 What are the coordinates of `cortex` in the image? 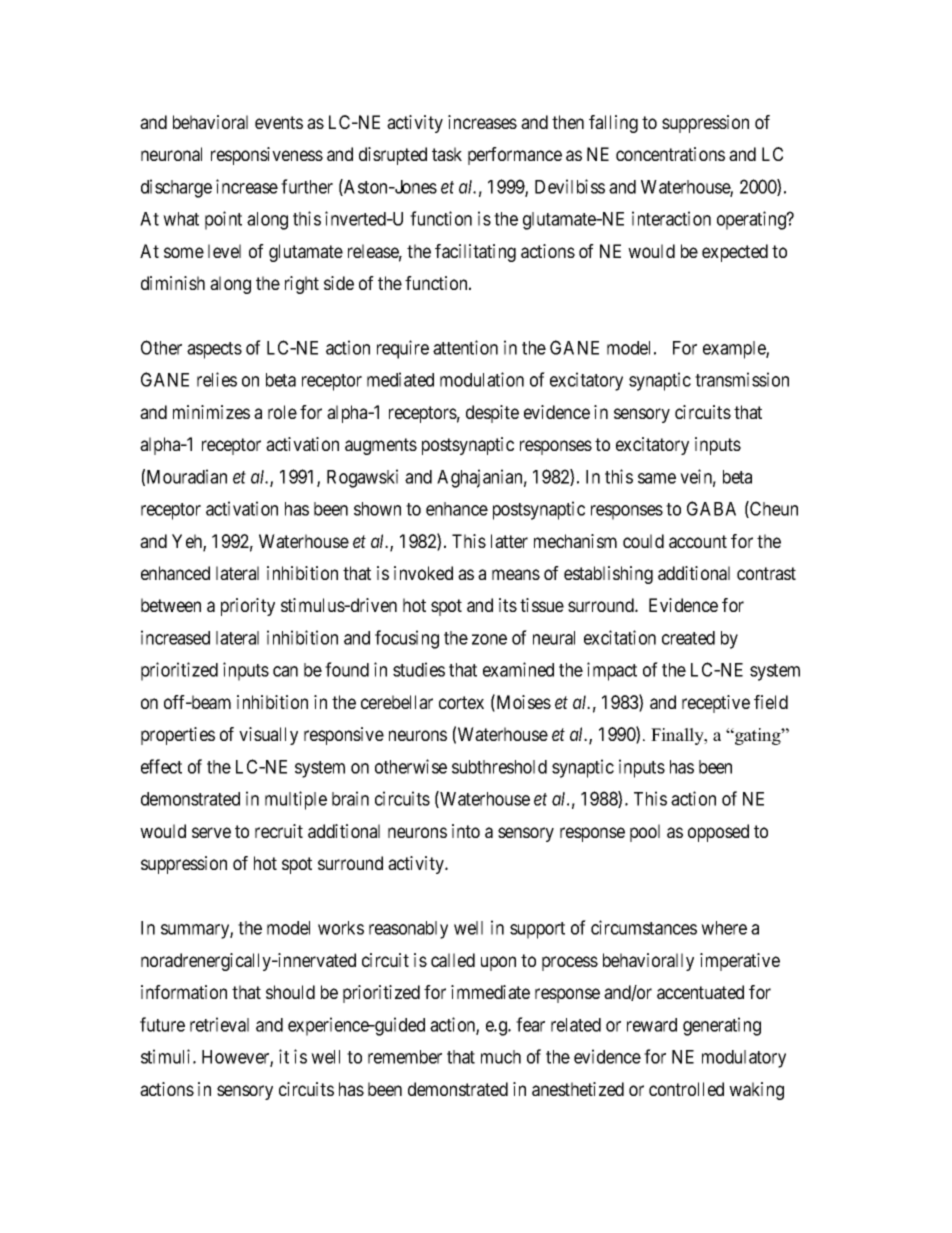 It's located at (461, 702).
